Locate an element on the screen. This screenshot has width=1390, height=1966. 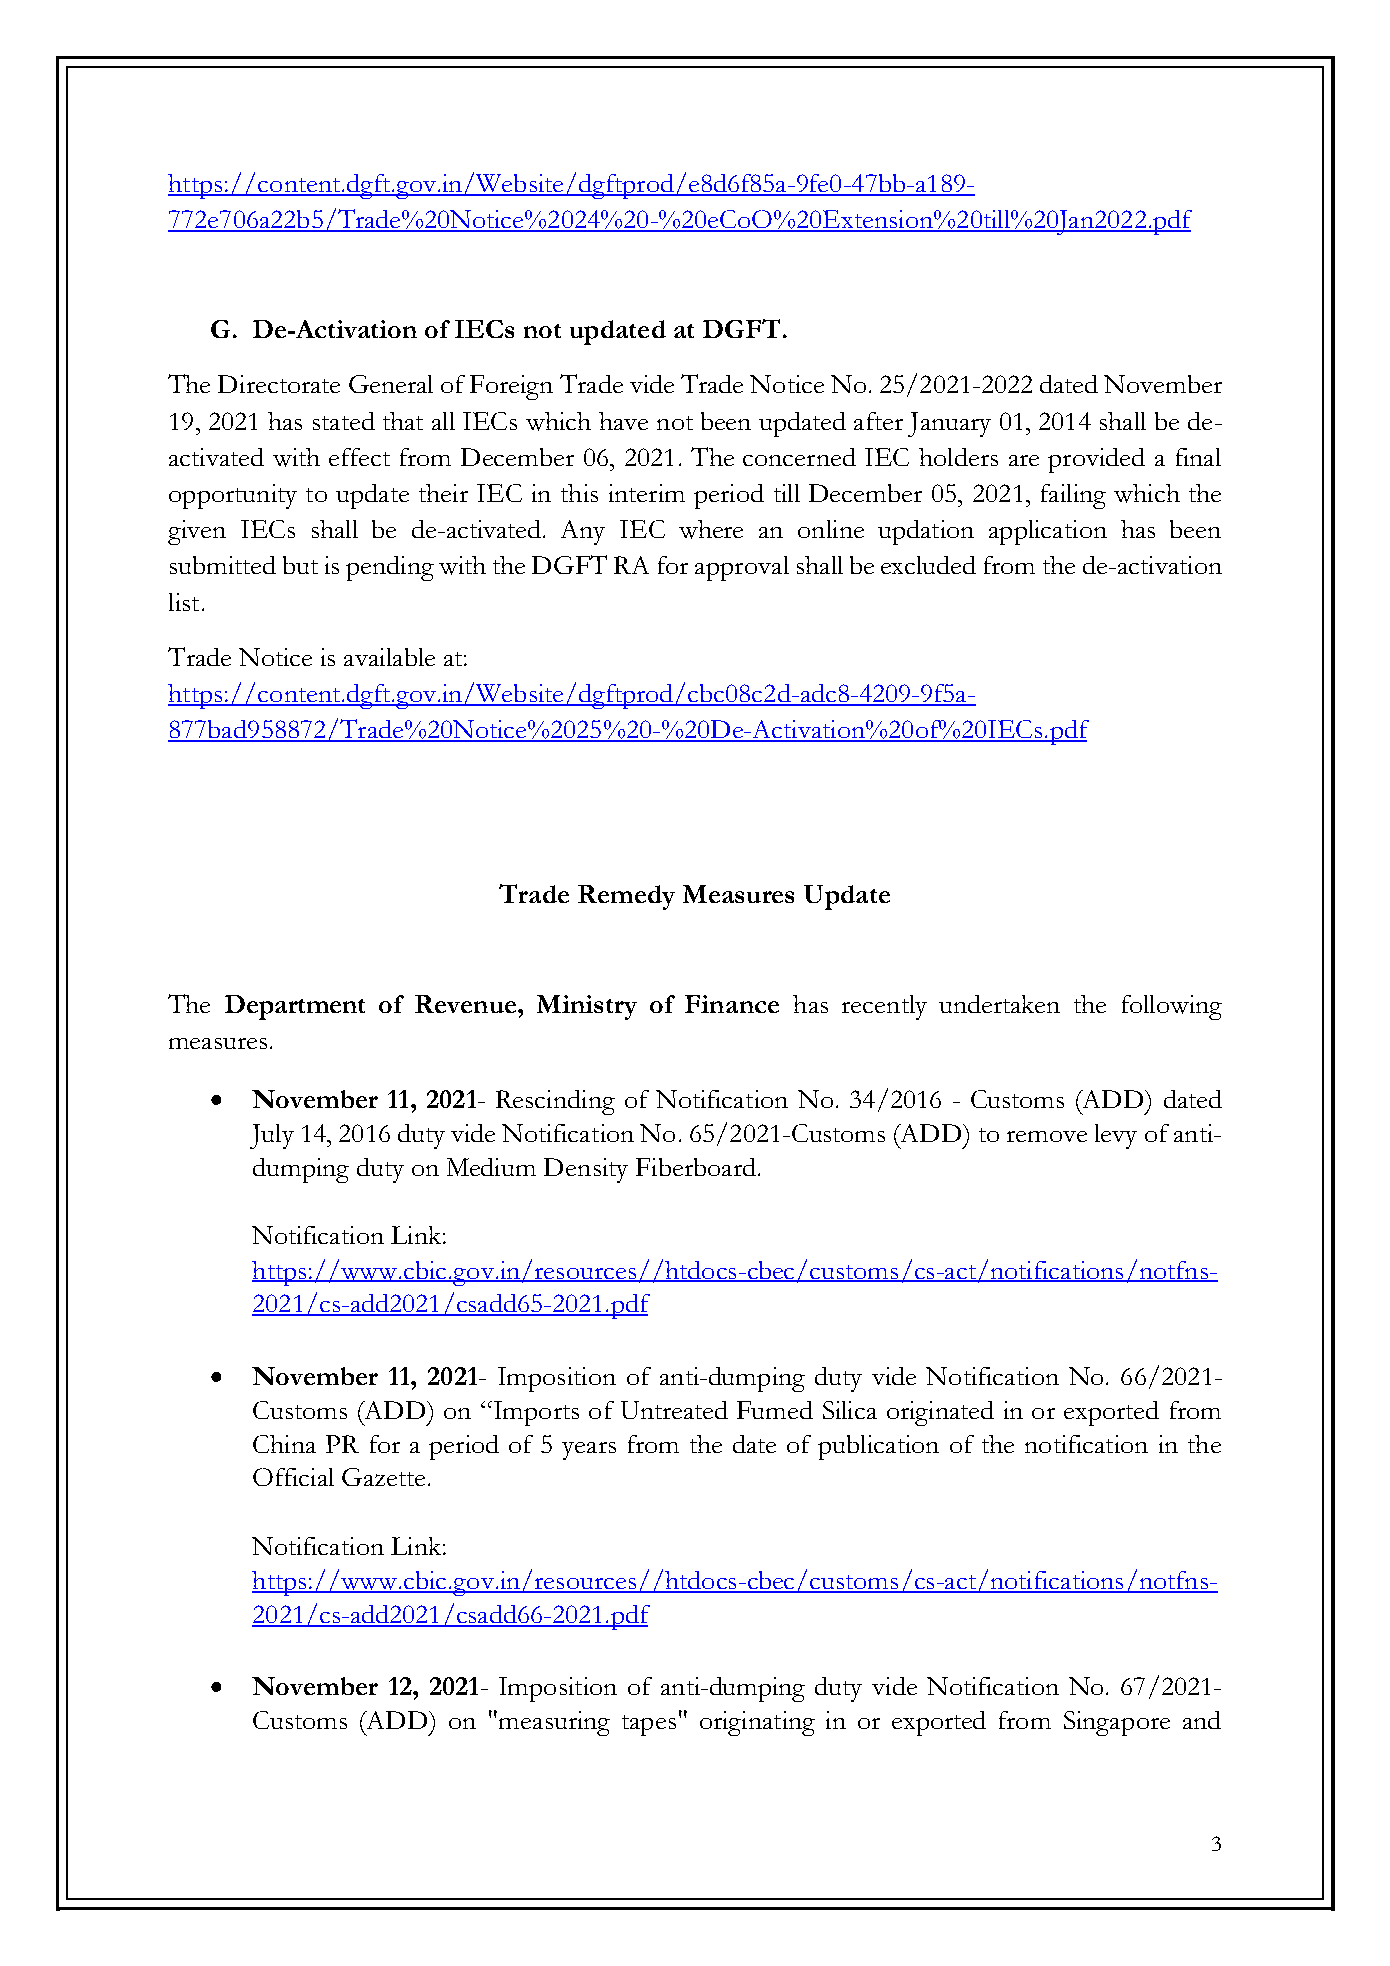
Department is located at coordinates (295, 1007).
